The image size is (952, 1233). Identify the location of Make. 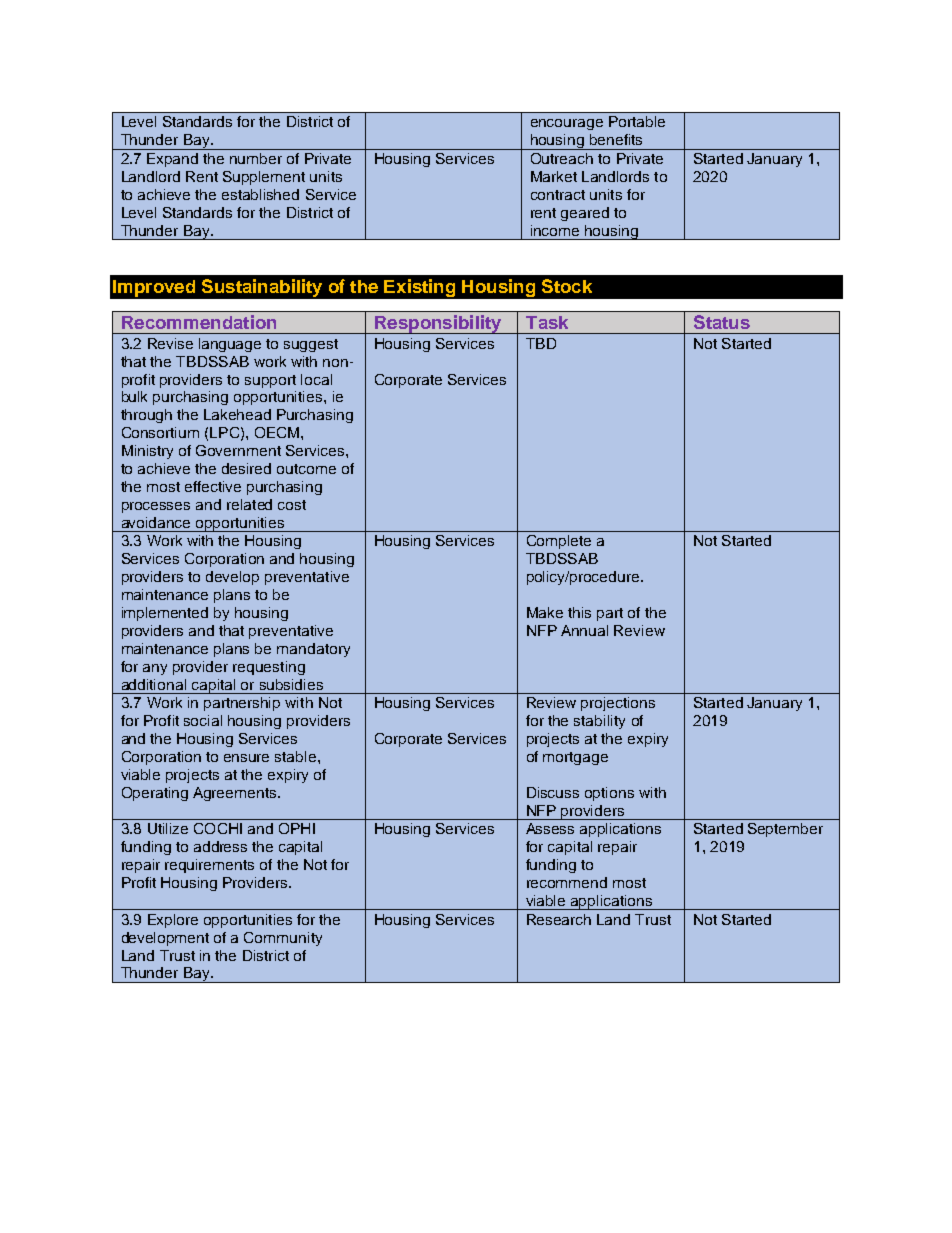
(545, 612).
